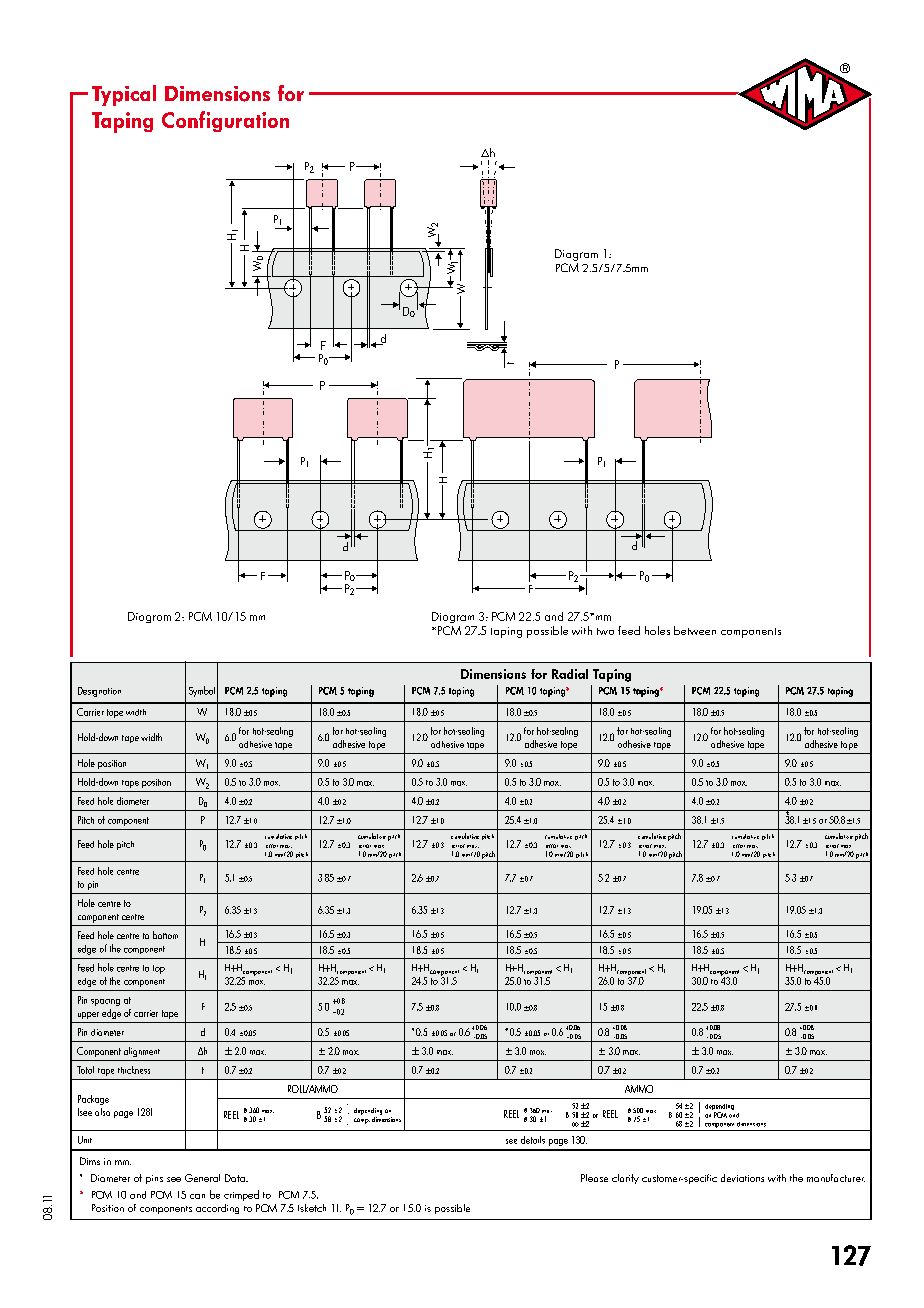 This screenshot has width=924, height=1308. I want to click on details, so click(533, 1140).
